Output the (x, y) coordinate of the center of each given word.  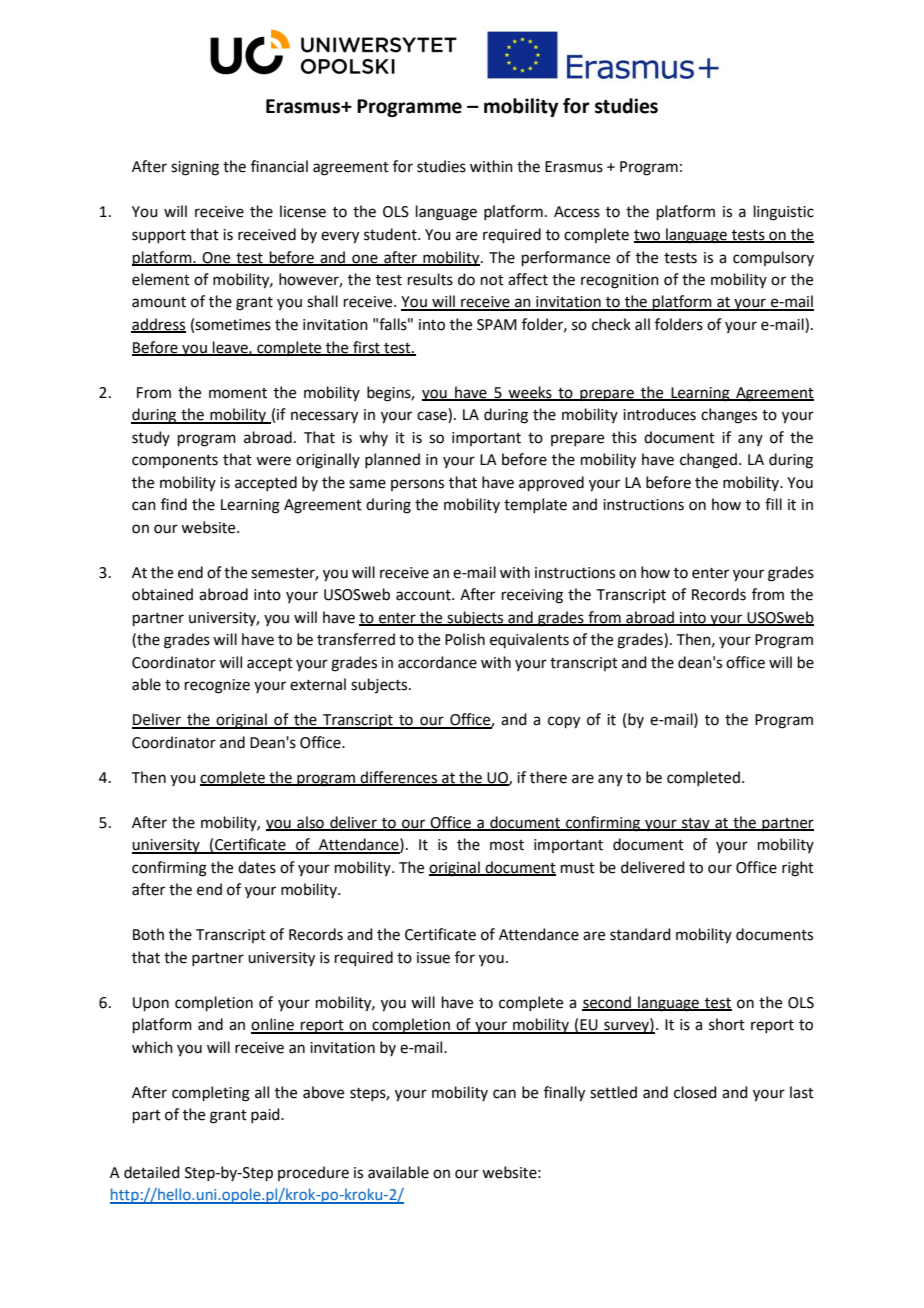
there (548, 777)
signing (195, 168)
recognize (217, 686)
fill (773, 504)
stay (696, 824)
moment (238, 393)
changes (729, 416)
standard (640, 934)
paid (266, 1115)
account (424, 595)
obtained (162, 594)
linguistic (784, 213)
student (391, 234)
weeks (530, 393)
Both (148, 934)
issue (433, 958)
